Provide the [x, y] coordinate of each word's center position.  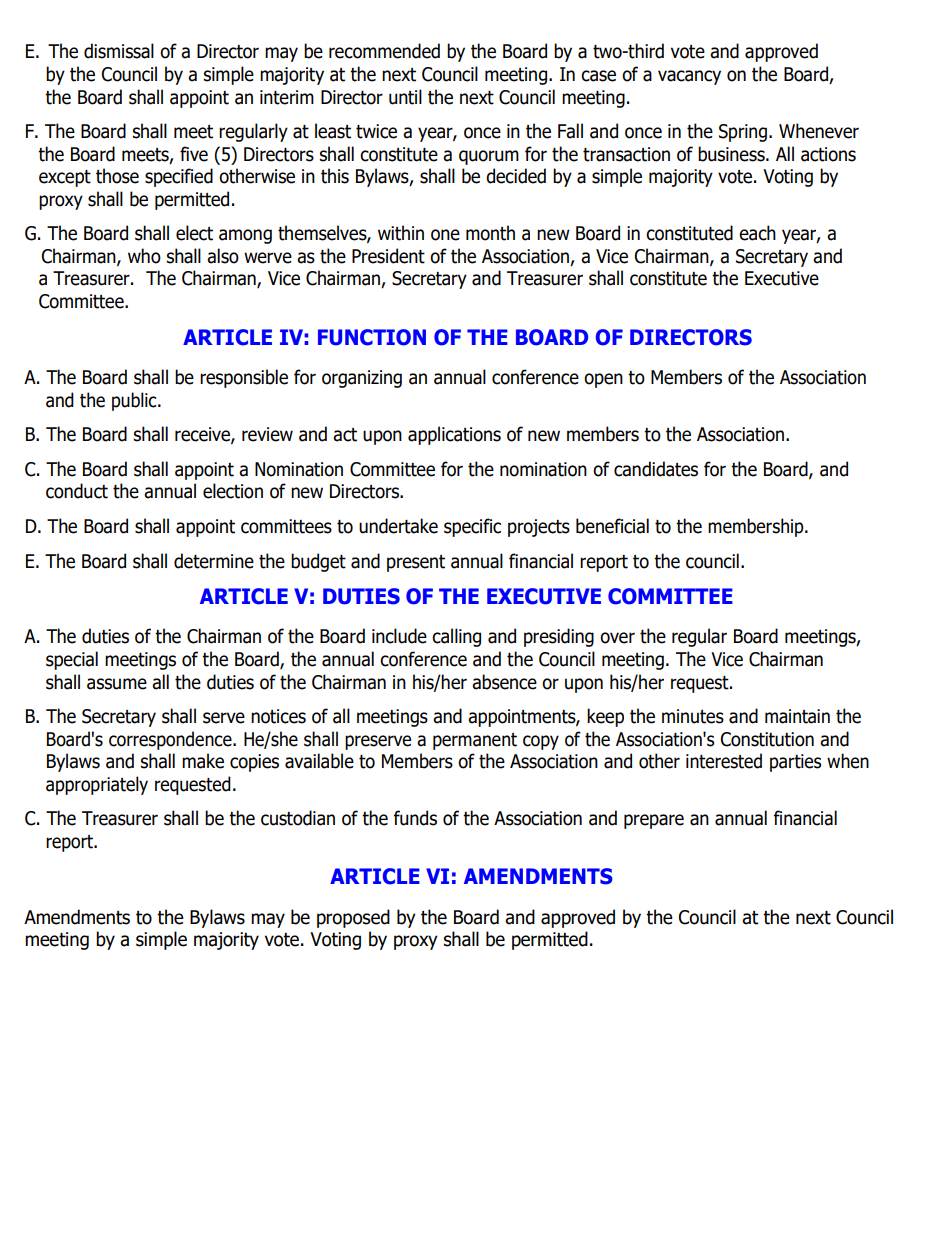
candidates [656, 469]
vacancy [689, 77]
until [405, 97]
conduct [77, 491]
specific [472, 527]
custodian [298, 818]
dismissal [119, 51]
